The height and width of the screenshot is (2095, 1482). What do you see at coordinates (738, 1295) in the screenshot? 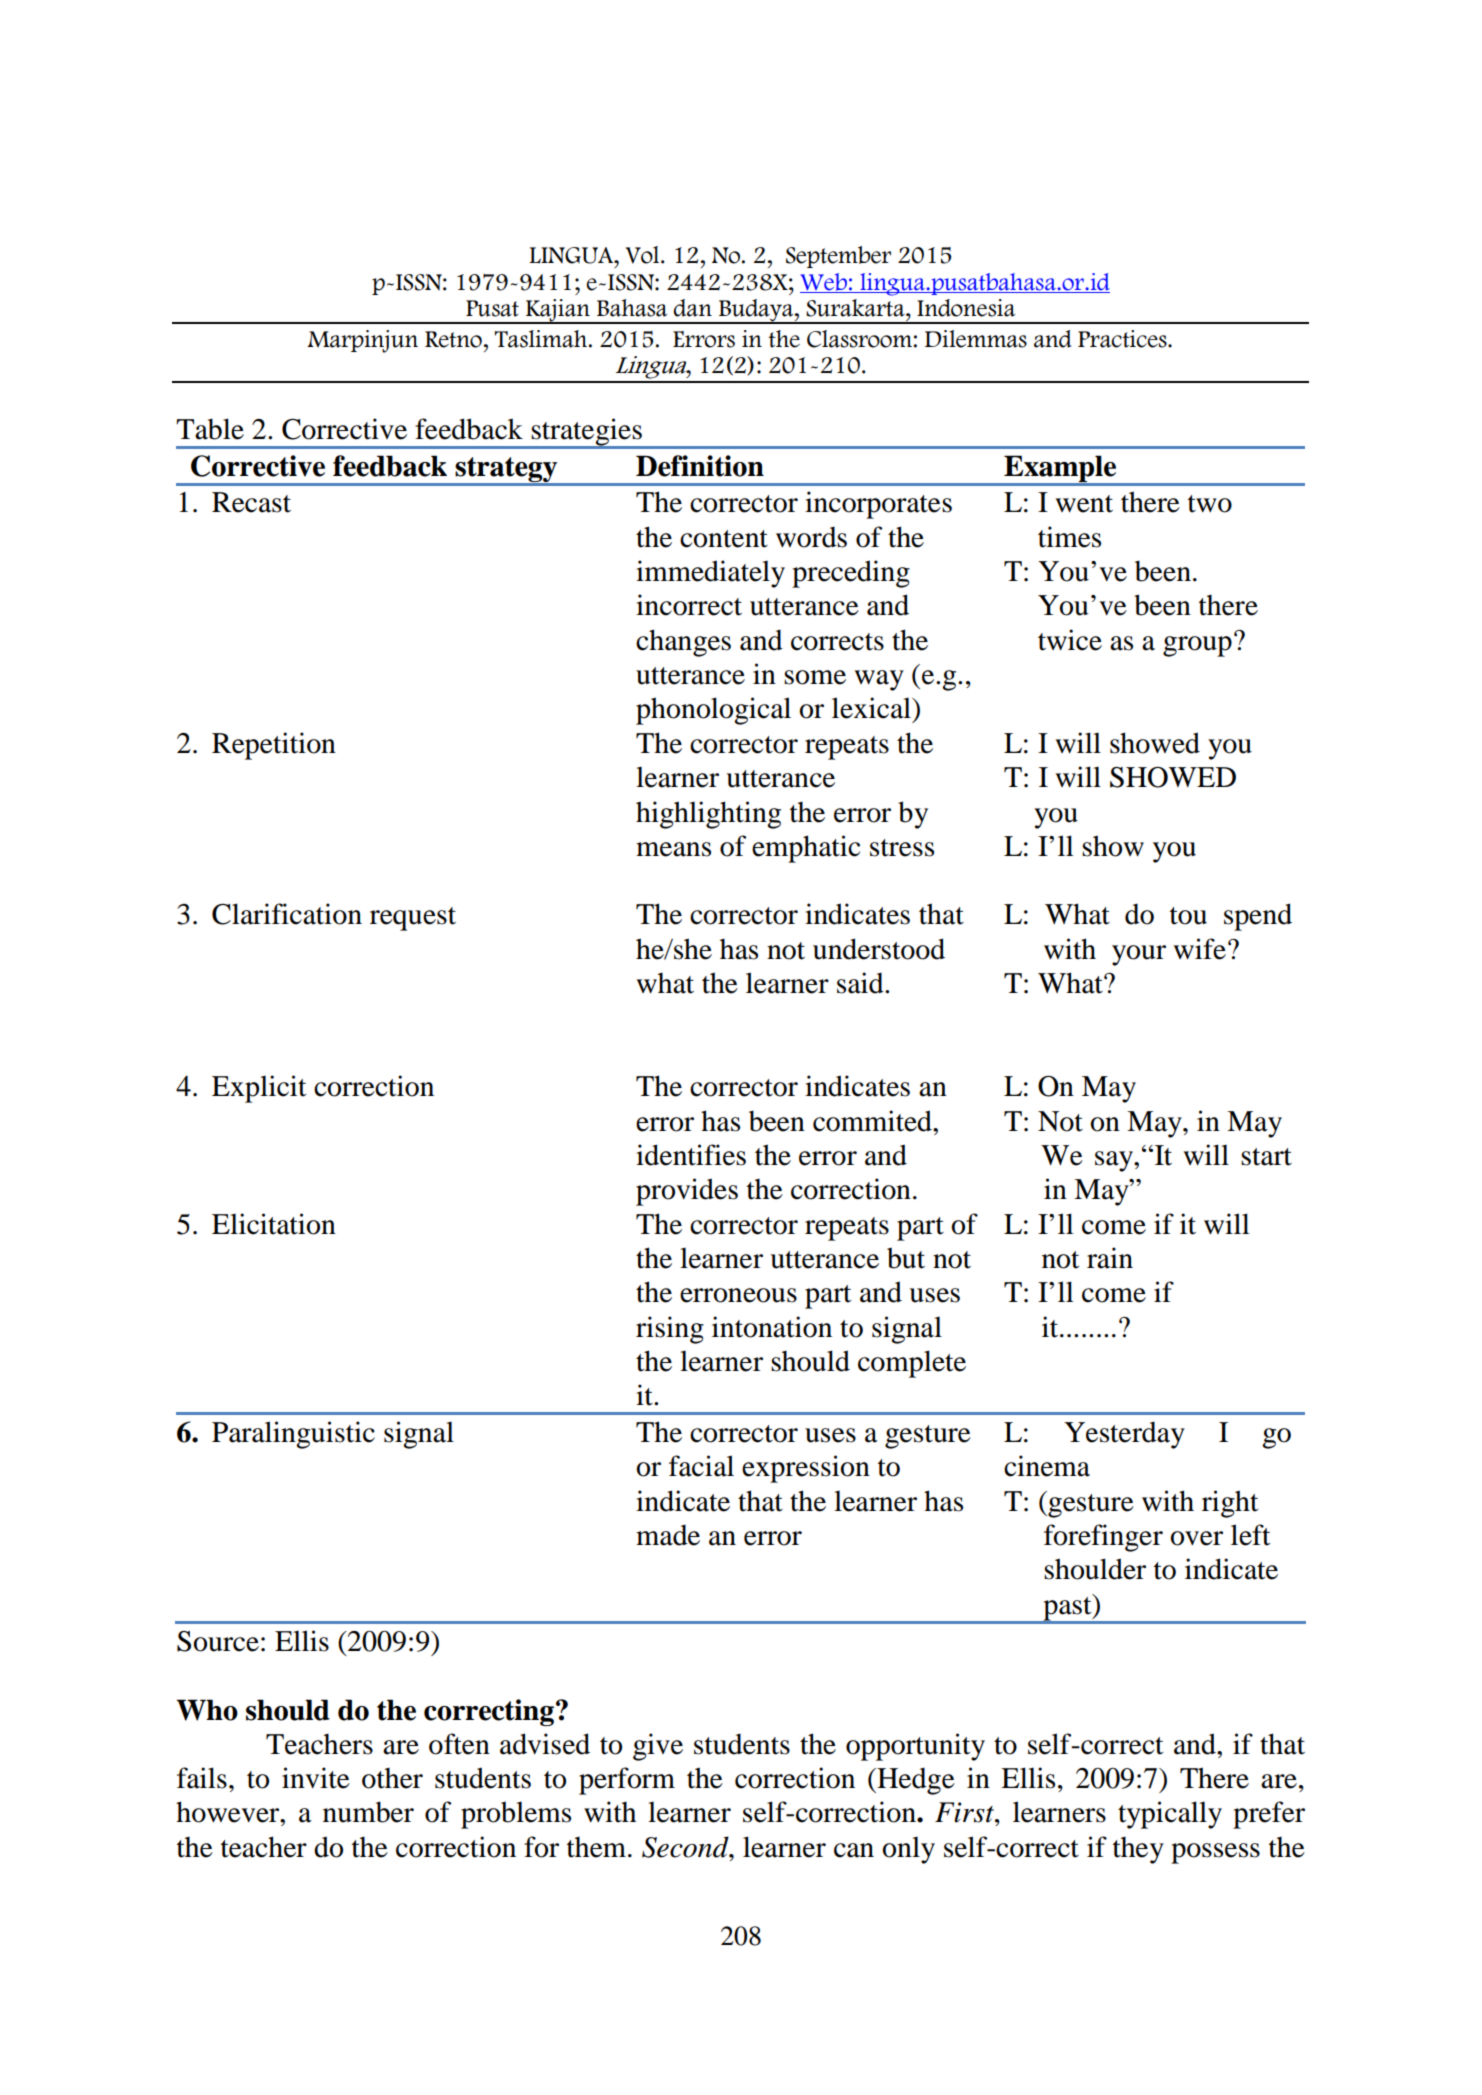
I see `erroneous` at bounding box center [738, 1295].
